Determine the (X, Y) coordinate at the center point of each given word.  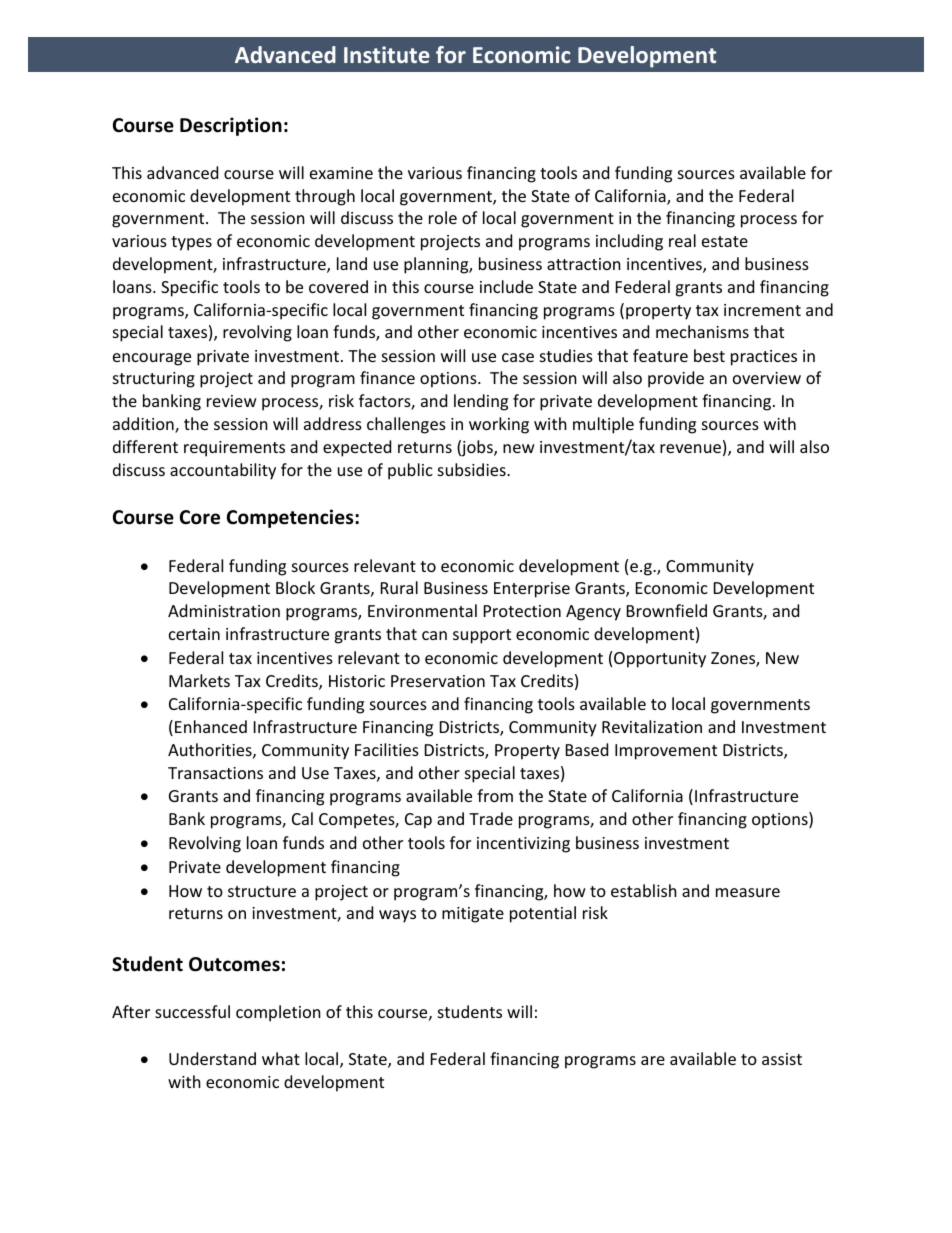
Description (231, 126)
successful (192, 1011)
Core (200, 517)
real (682, 240)
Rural (399, 587)
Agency (593, 613)
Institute (387, 54)
